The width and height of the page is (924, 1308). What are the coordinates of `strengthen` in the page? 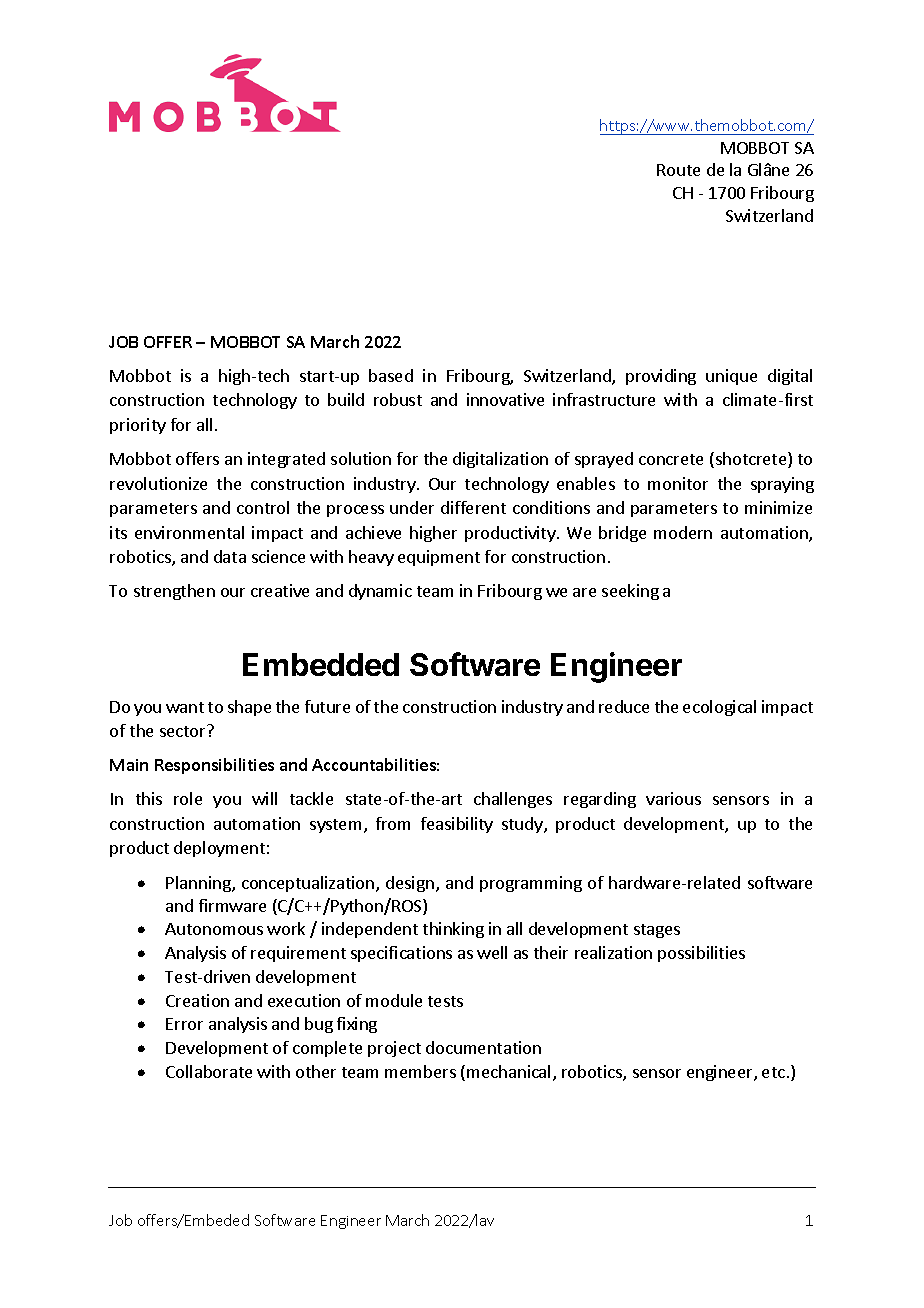 It's located at (174, 592).
